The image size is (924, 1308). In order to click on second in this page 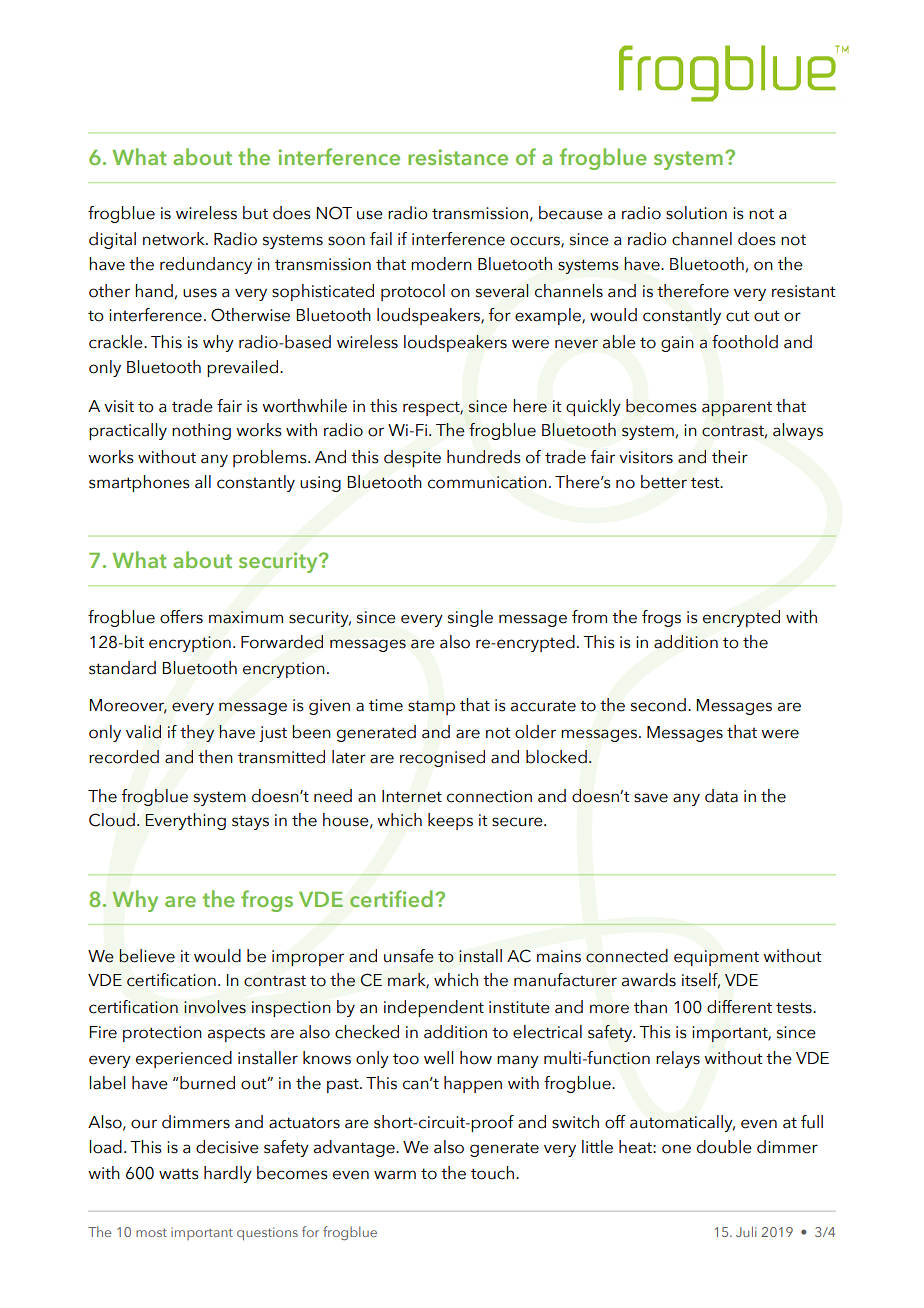, I will do `click(658, 705)`.
